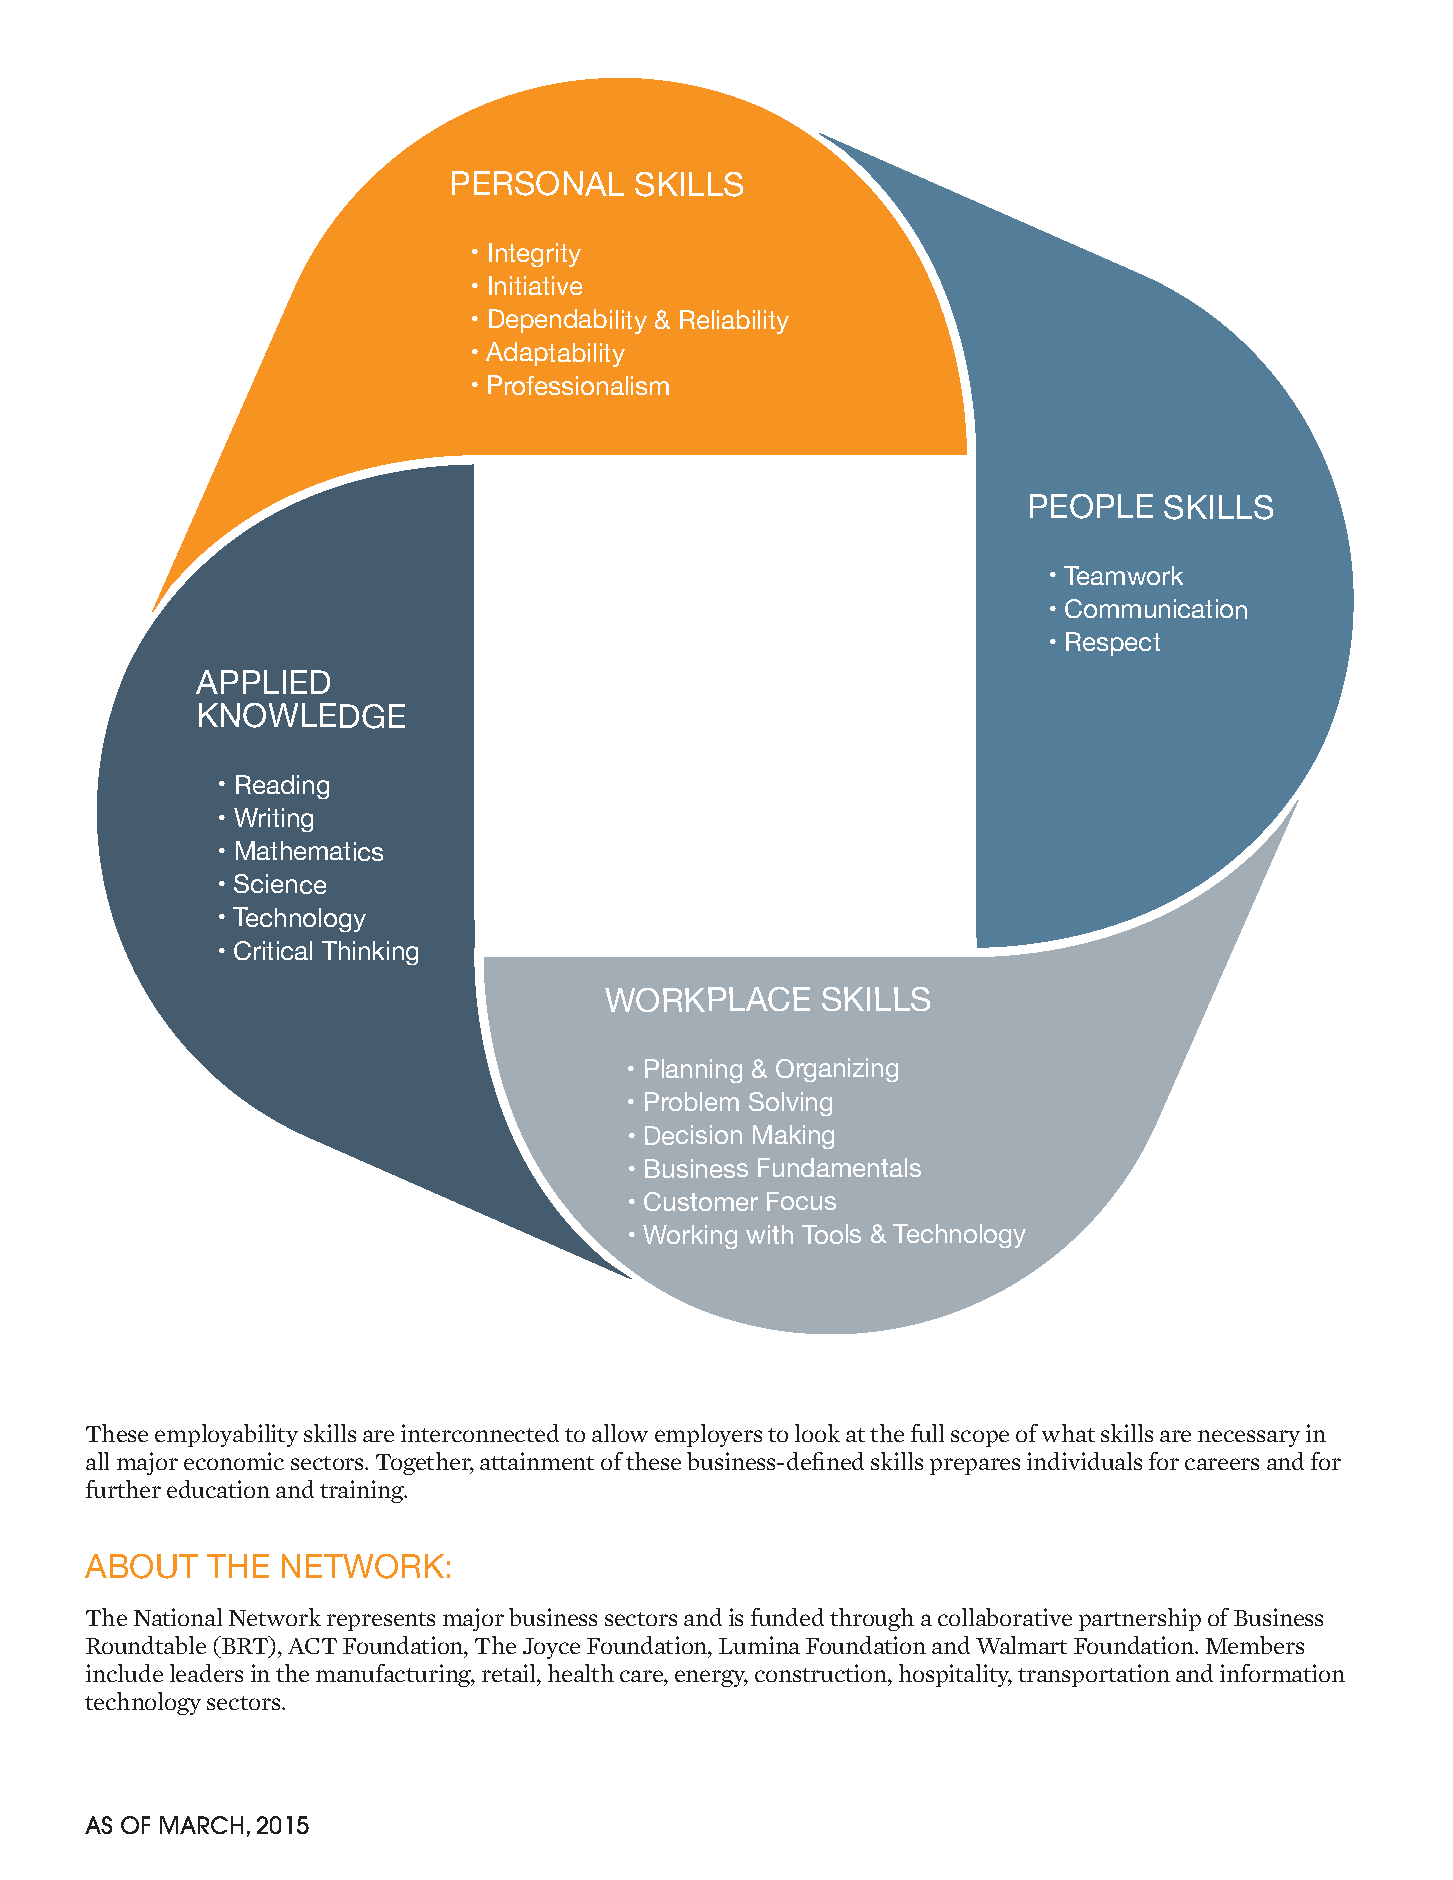  I want to click on Critical, so click(273, 950).
